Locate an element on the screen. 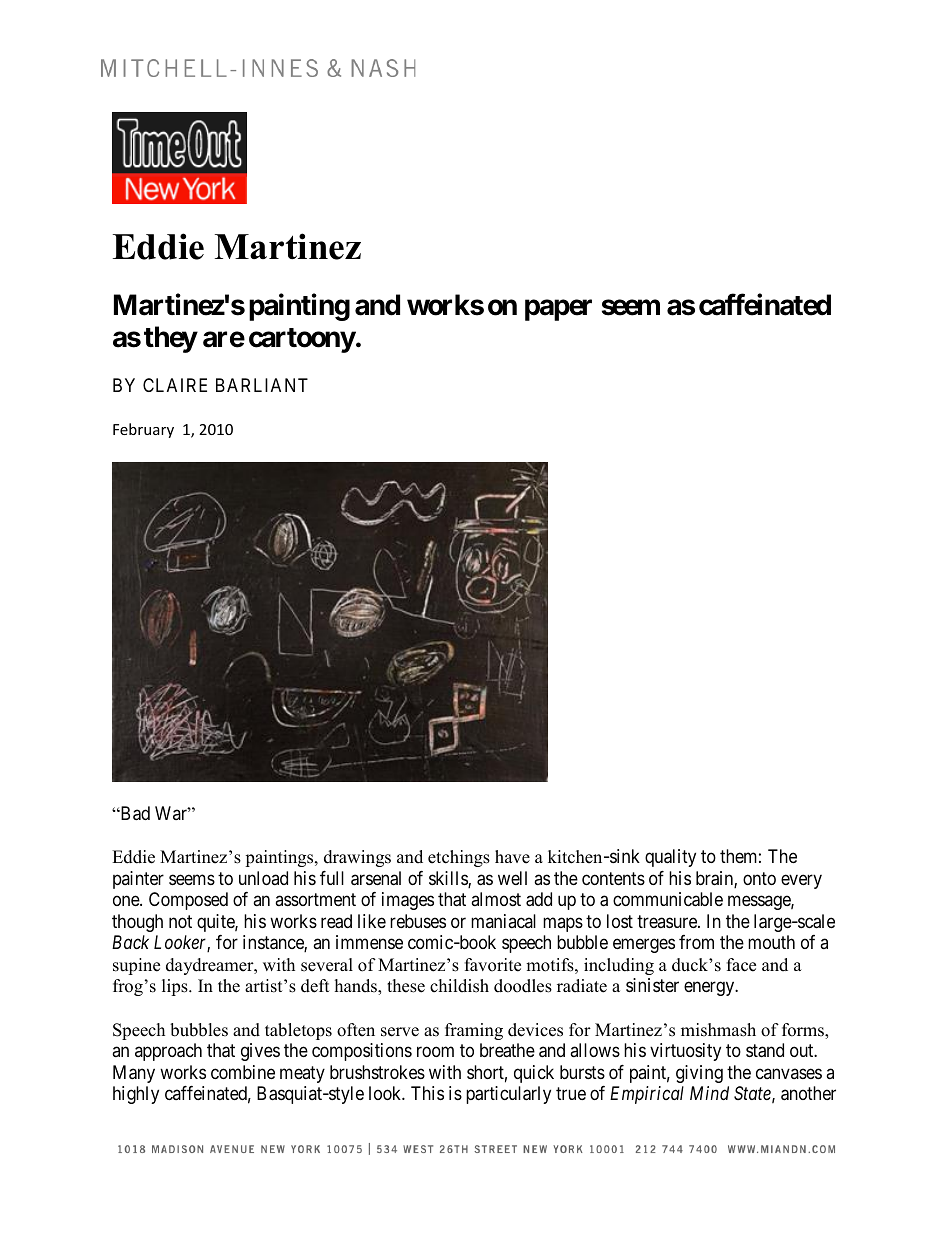 The image size is (952, 1233). drawings is located at coordinates (357, 858).
